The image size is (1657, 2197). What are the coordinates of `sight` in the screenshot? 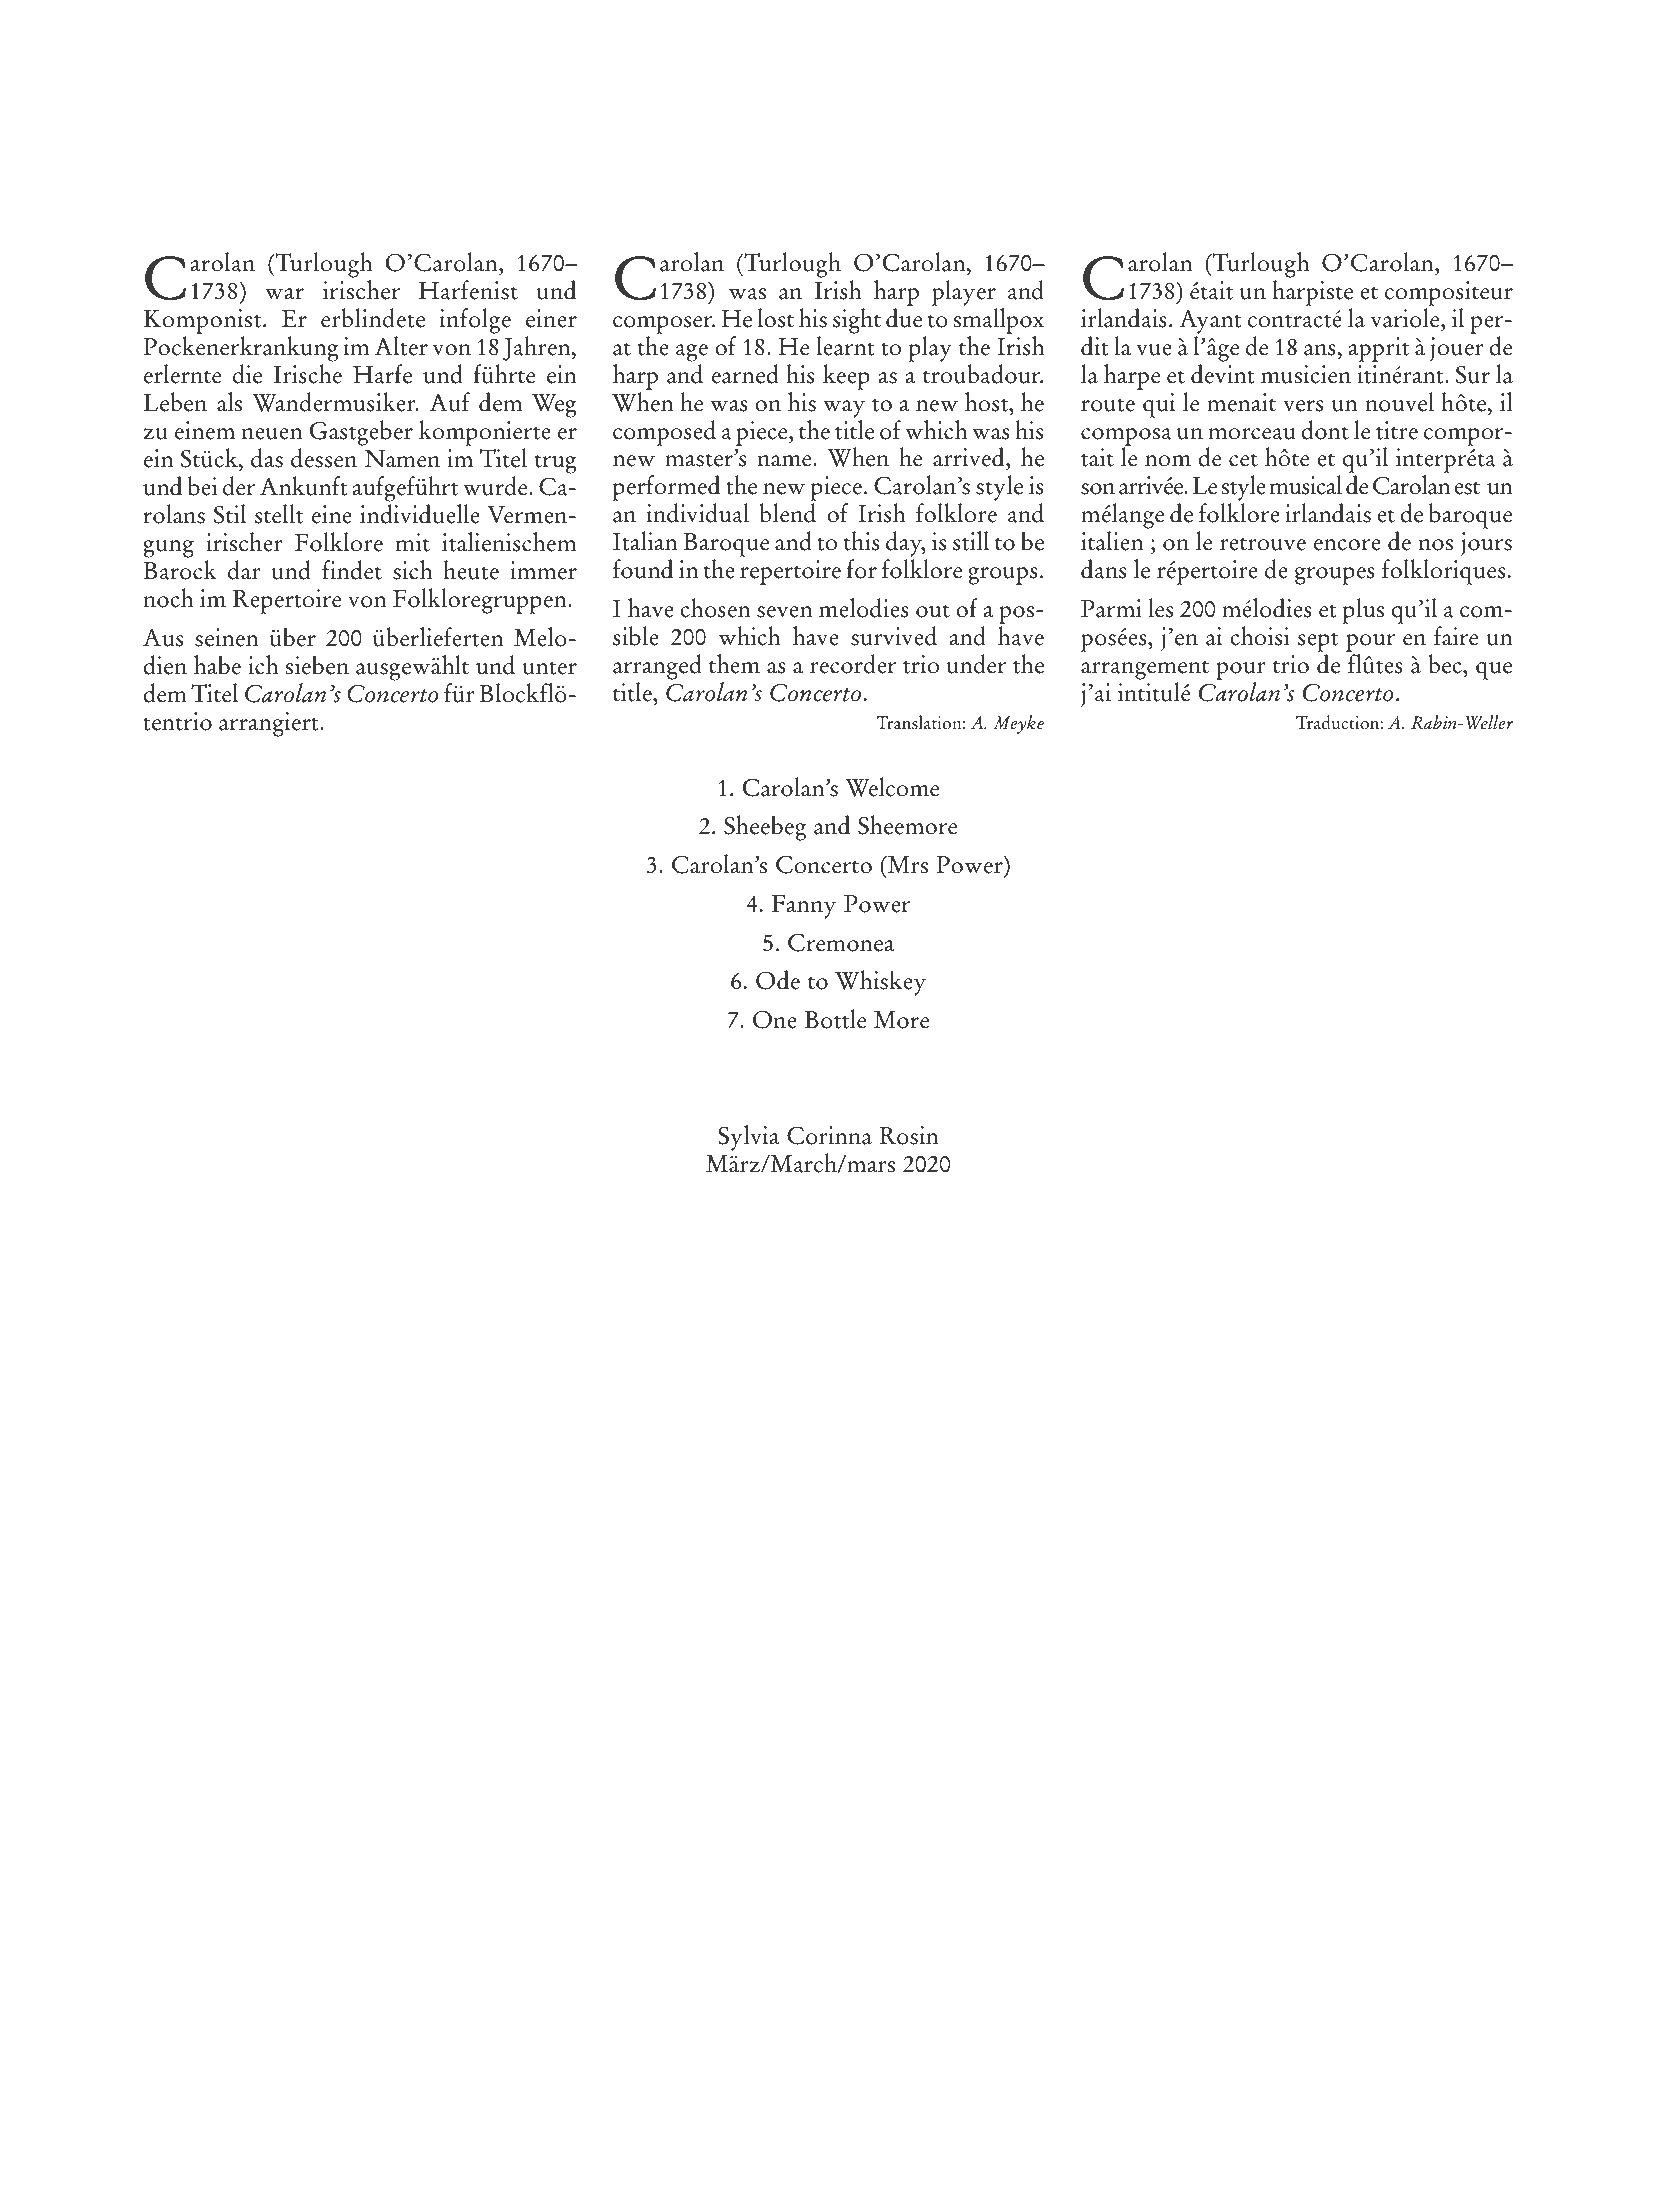 It's located at (857, 321).
